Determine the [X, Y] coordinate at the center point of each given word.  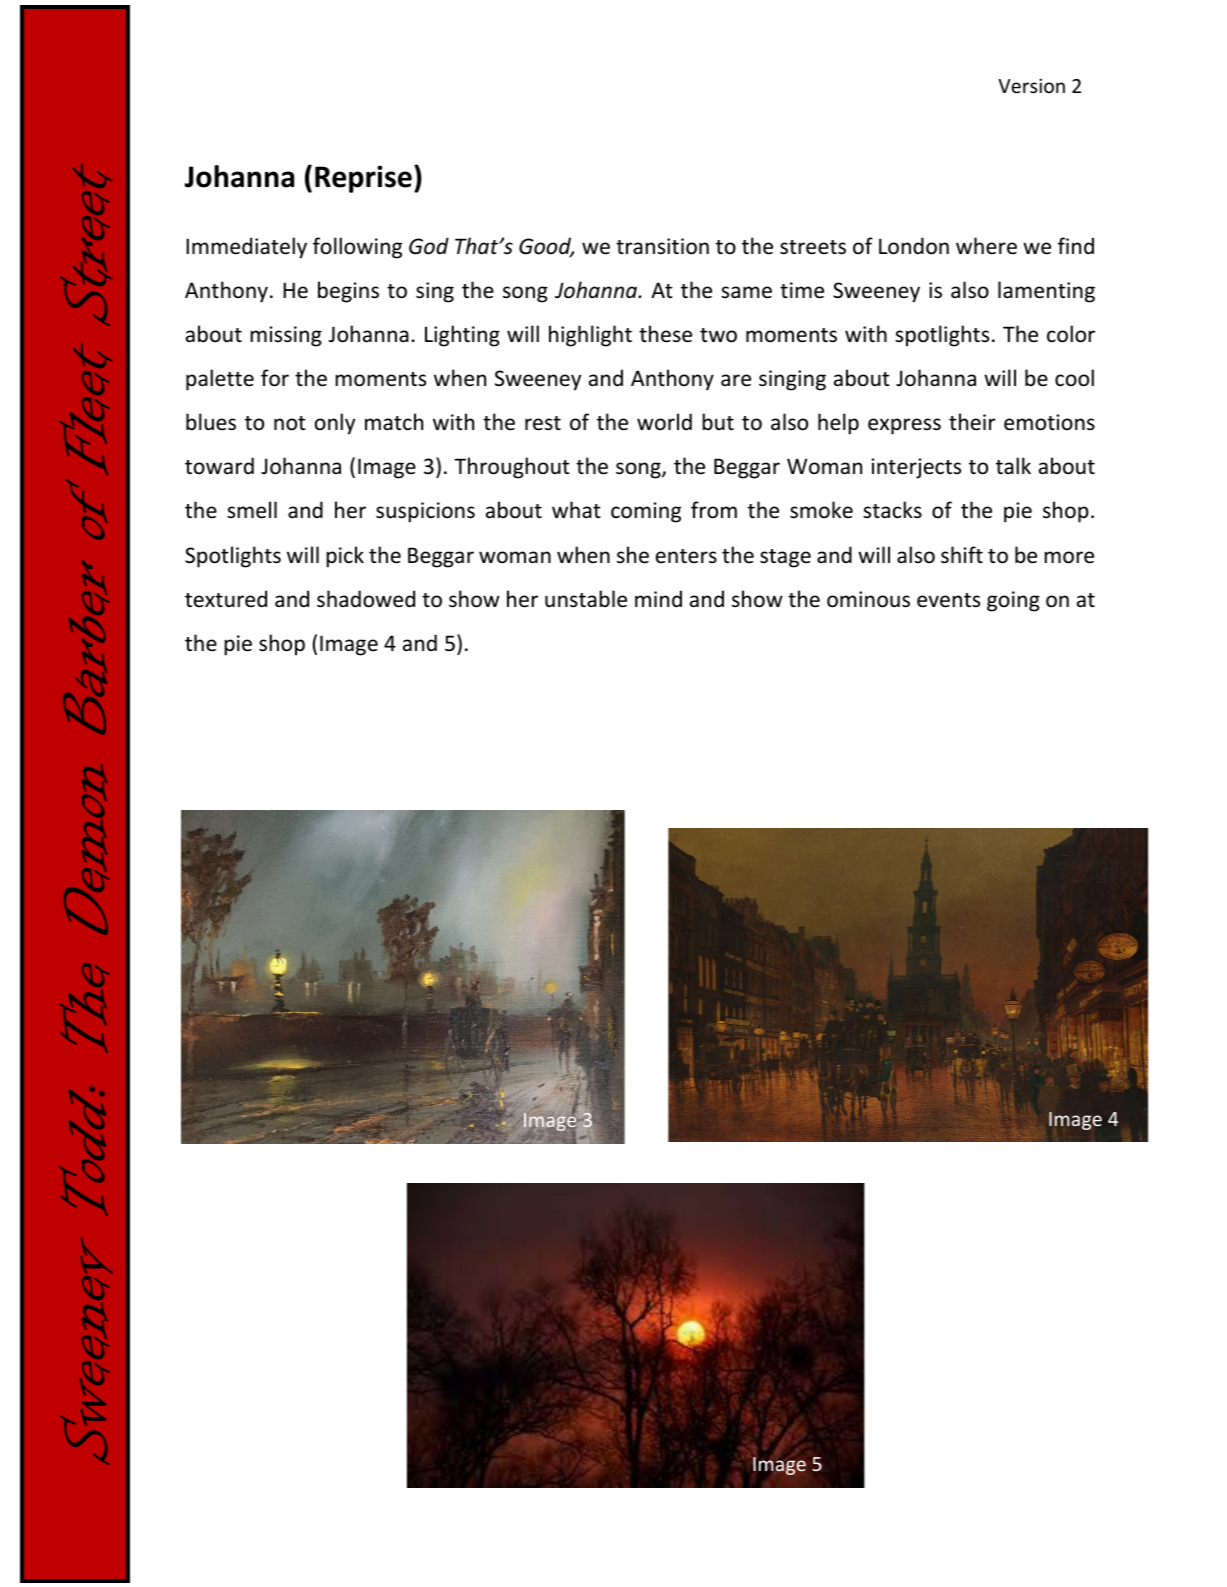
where [986, 246]
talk [1013, 465]
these [665, 334]
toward [219, 465]
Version [1031, 85]
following [357, 248]
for [275, 378]
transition [662, 246]
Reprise [363, 179]
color [1071, 334]
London [914, 246]
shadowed [366, 599]
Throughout [512, 468]
